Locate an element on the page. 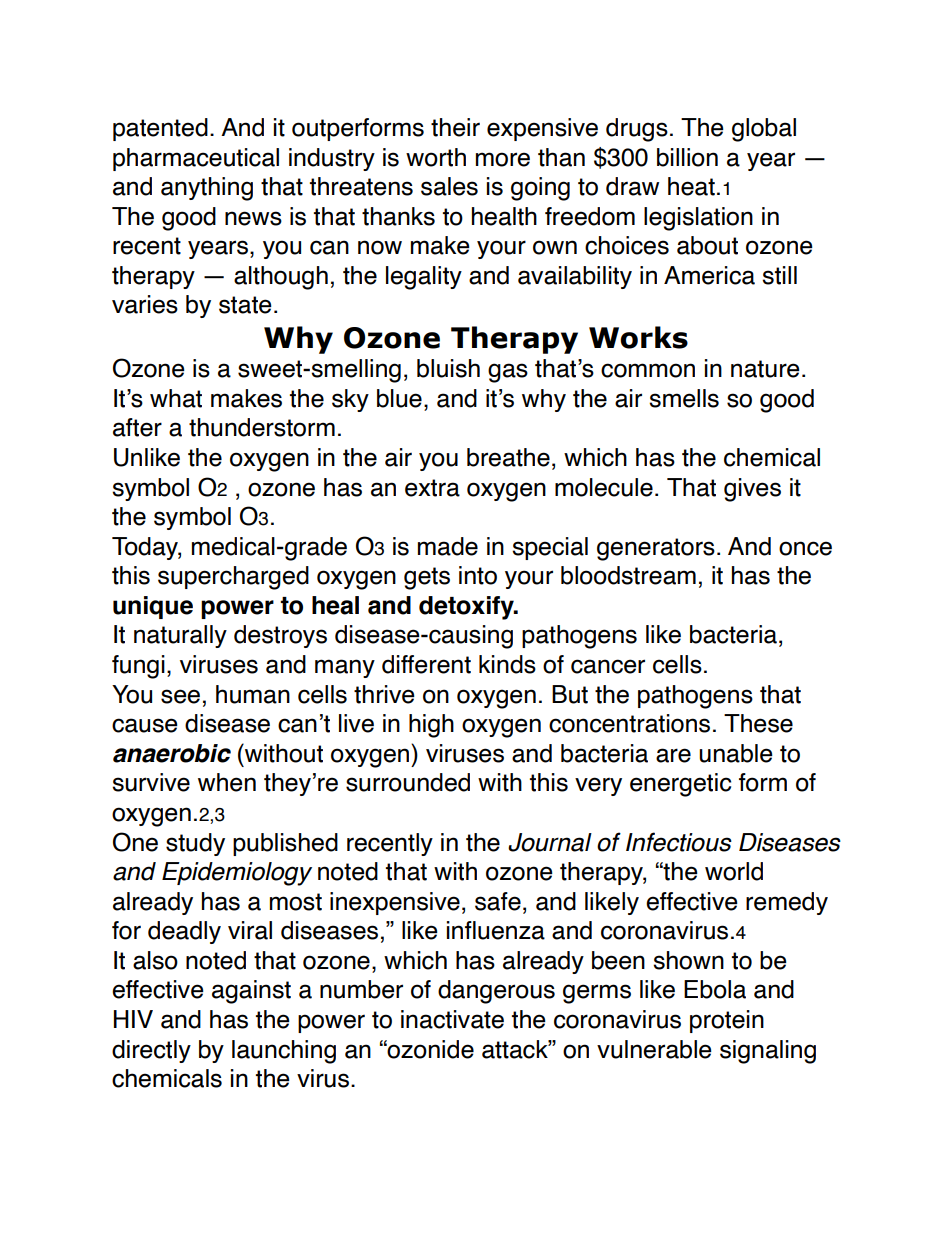  worth is located at coordinates (436, 157).
